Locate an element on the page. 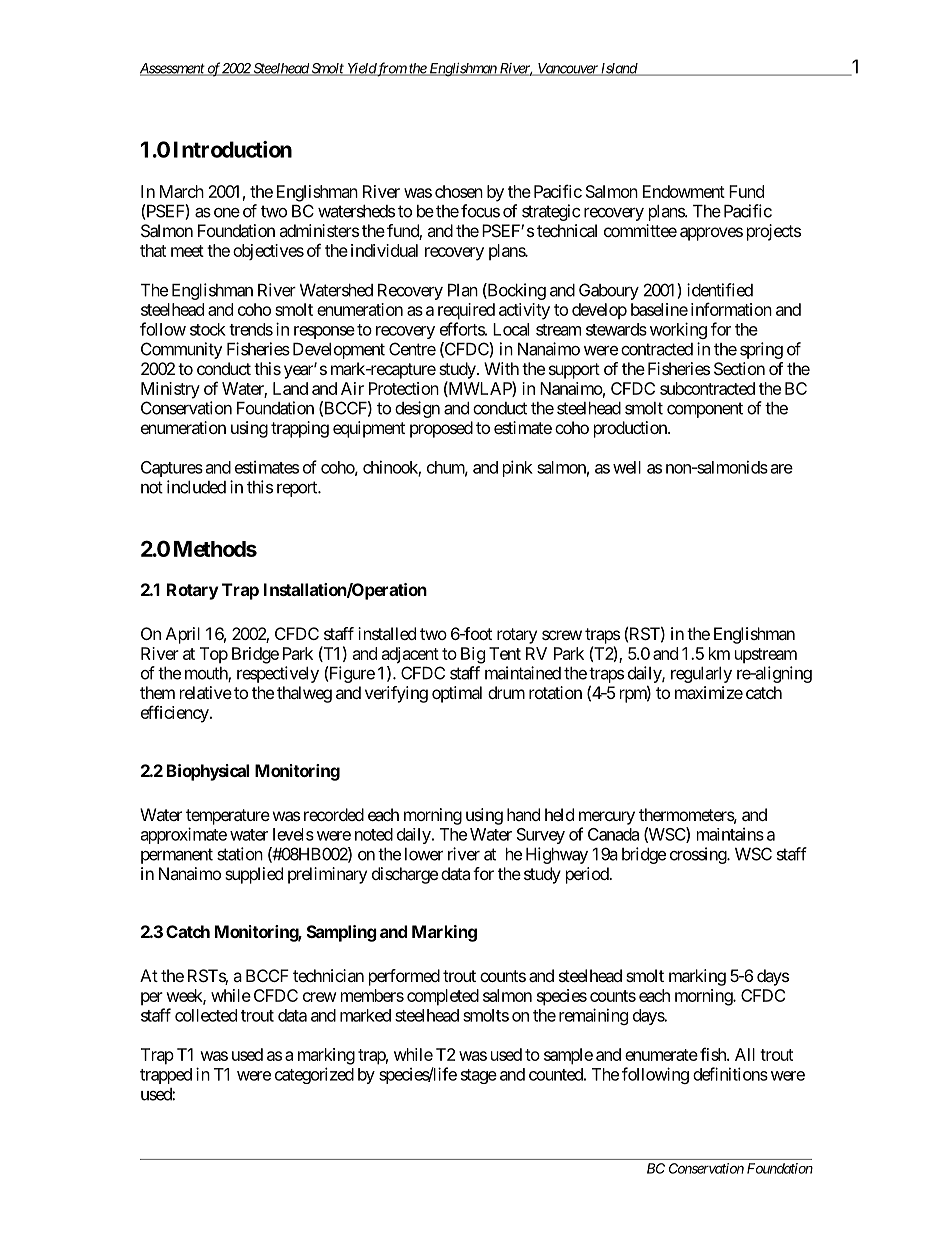  Ministry is located at coordinates (170, 390).
